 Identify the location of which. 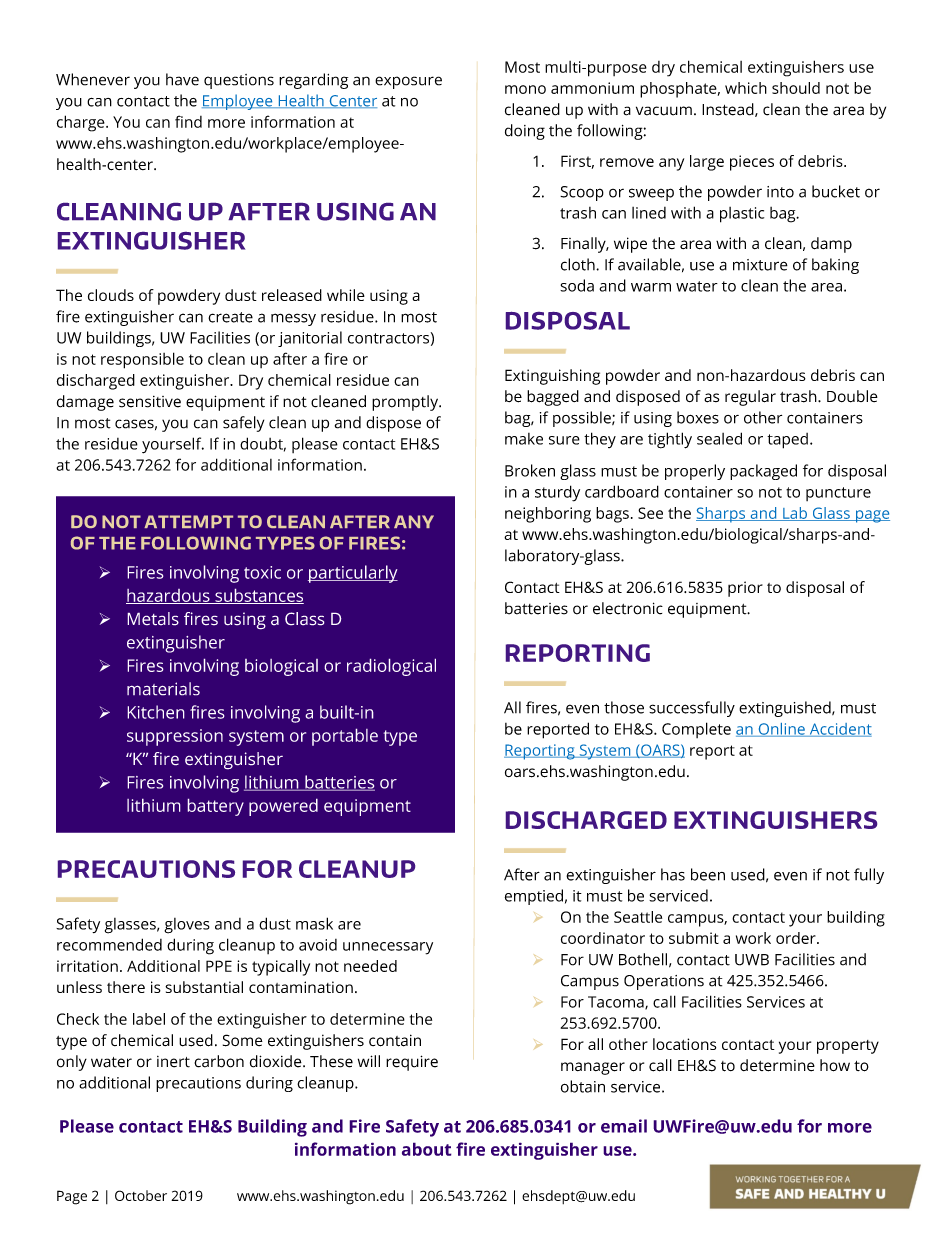
(746, 88).
